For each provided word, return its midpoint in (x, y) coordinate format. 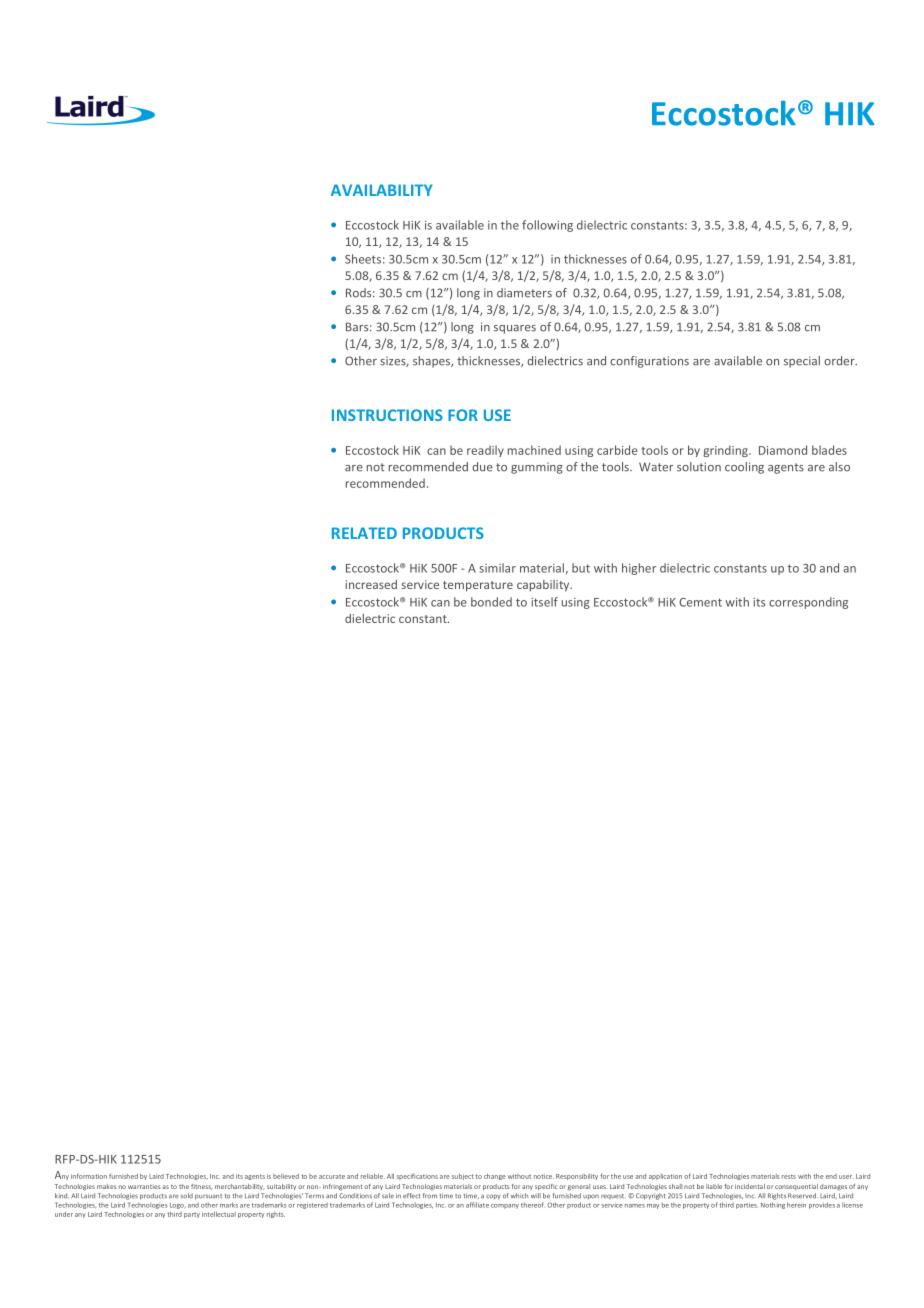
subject (463, 1177)
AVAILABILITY (382, 190)
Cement (700, 602)
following (547, 226)
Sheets (363, 259)
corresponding (808, 603)
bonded (491, 602)
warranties (144, 1186)
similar (497, 568)
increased (371, 584)
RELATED (364, 533)
